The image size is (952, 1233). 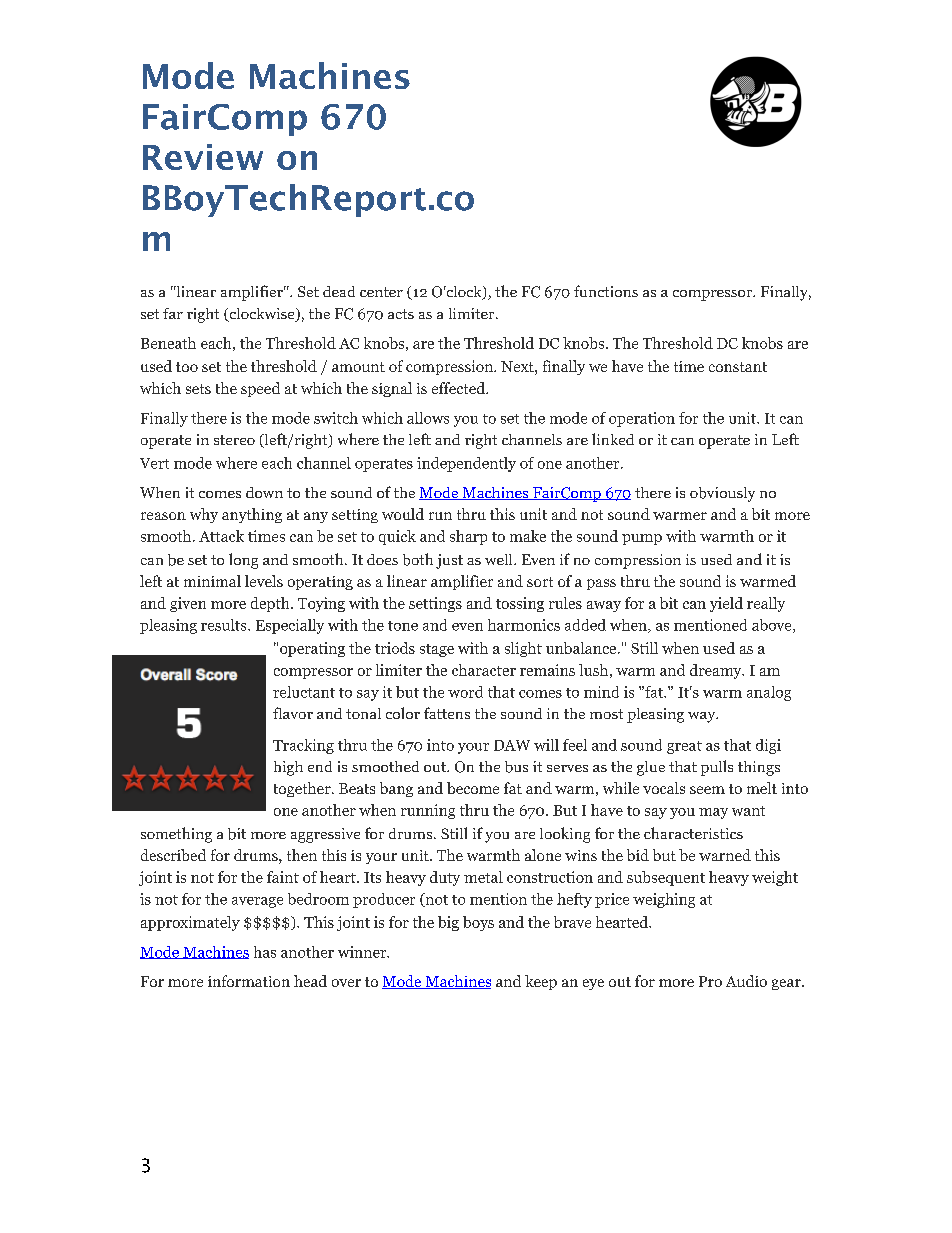 I want to click on functions, so click(x=606, y=291).
